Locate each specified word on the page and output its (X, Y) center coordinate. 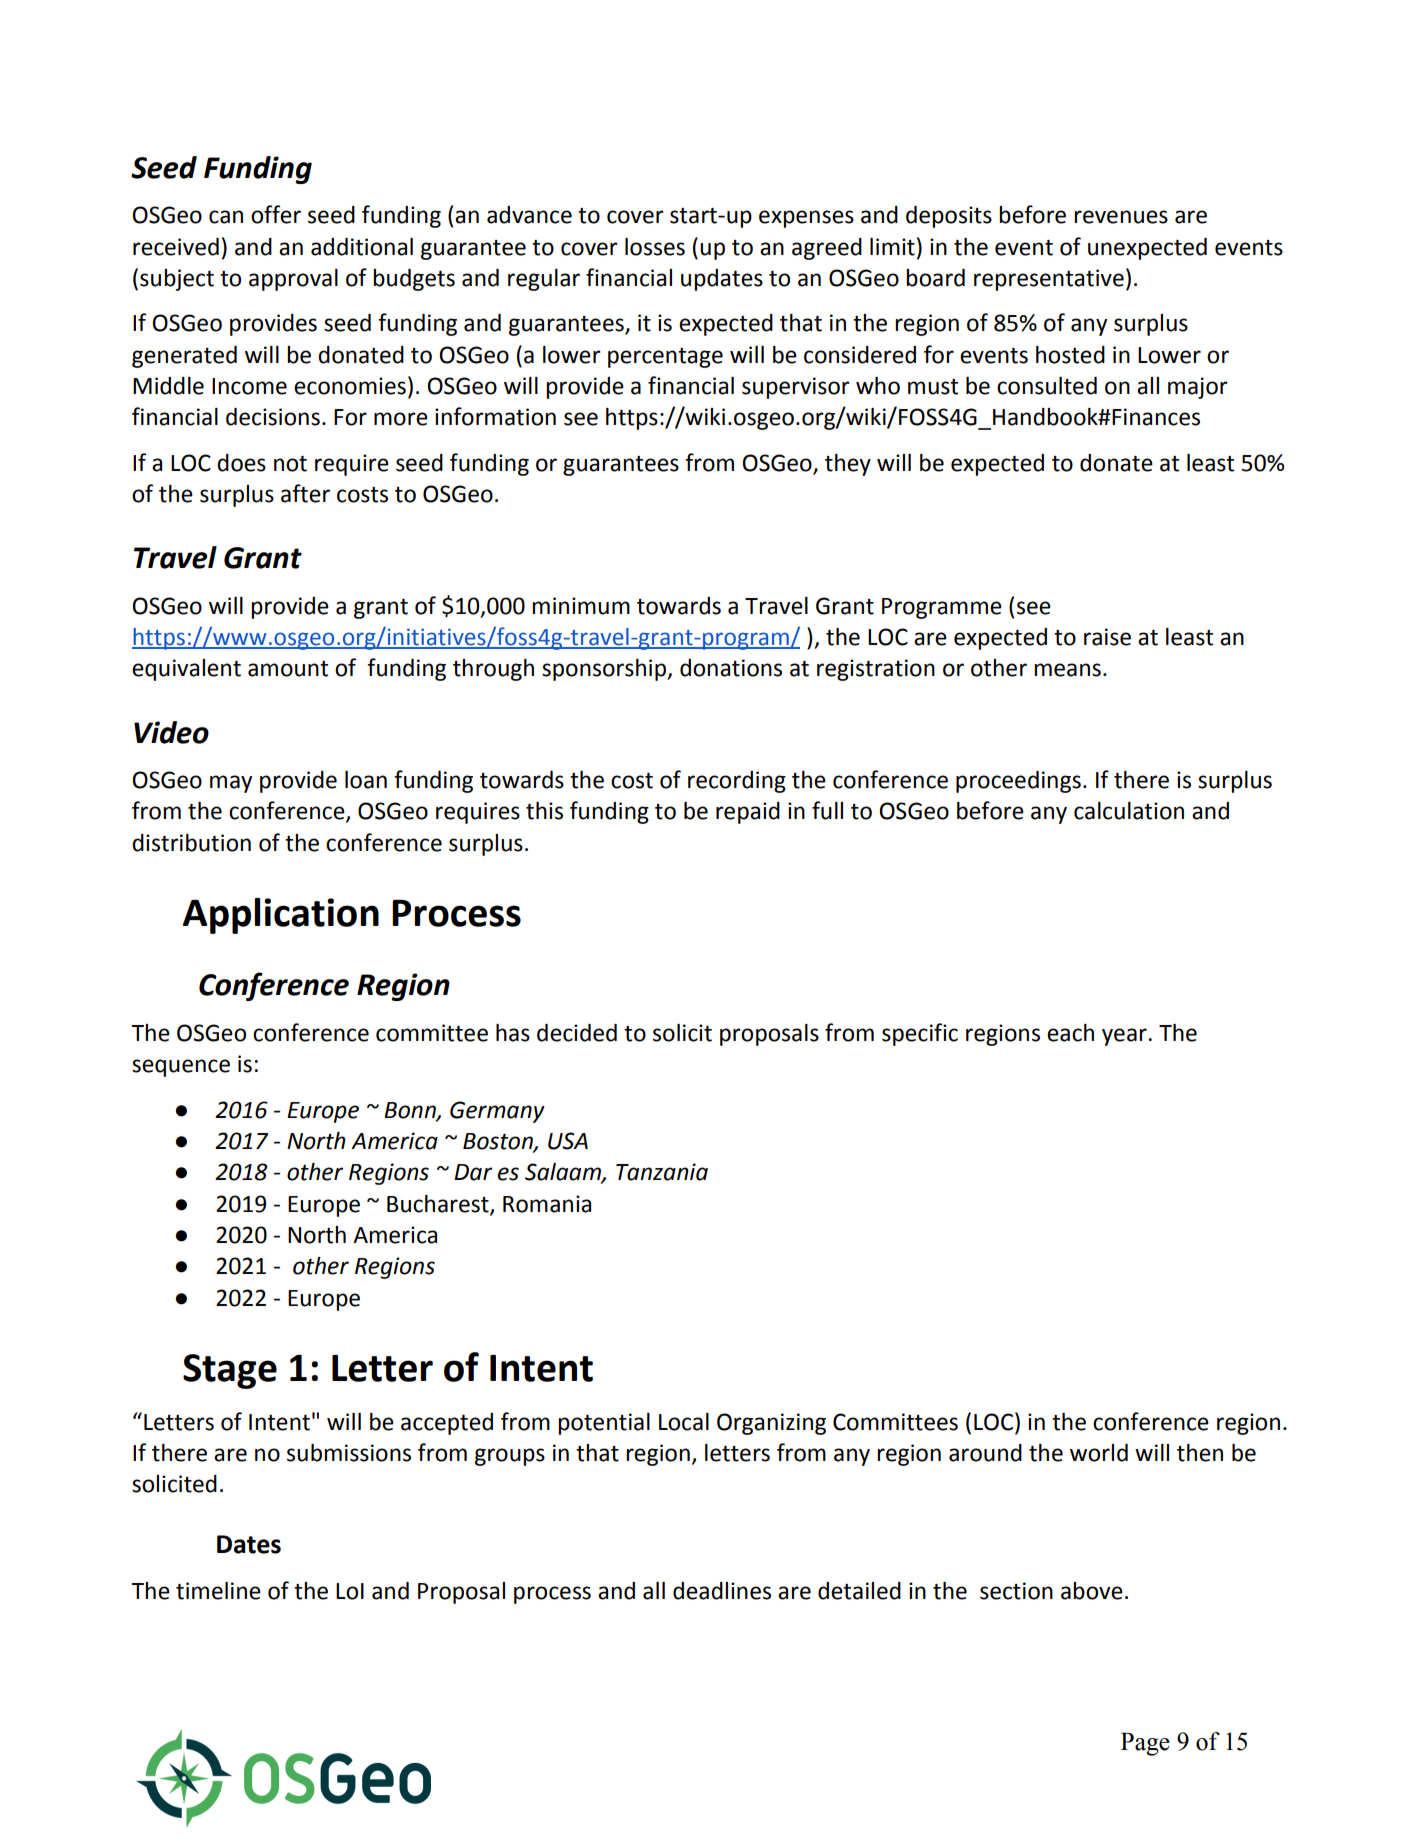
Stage (230, 1371)
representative (1049, 280)
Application (281, 916)
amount (288, 669)
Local (684, 1422)
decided (577, 1033)
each (1070, 1033)
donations (731, 668)
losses (655, 247)
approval (293, 280)
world (1099, 1453)
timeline (218, 1591)
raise (1107, 637)
